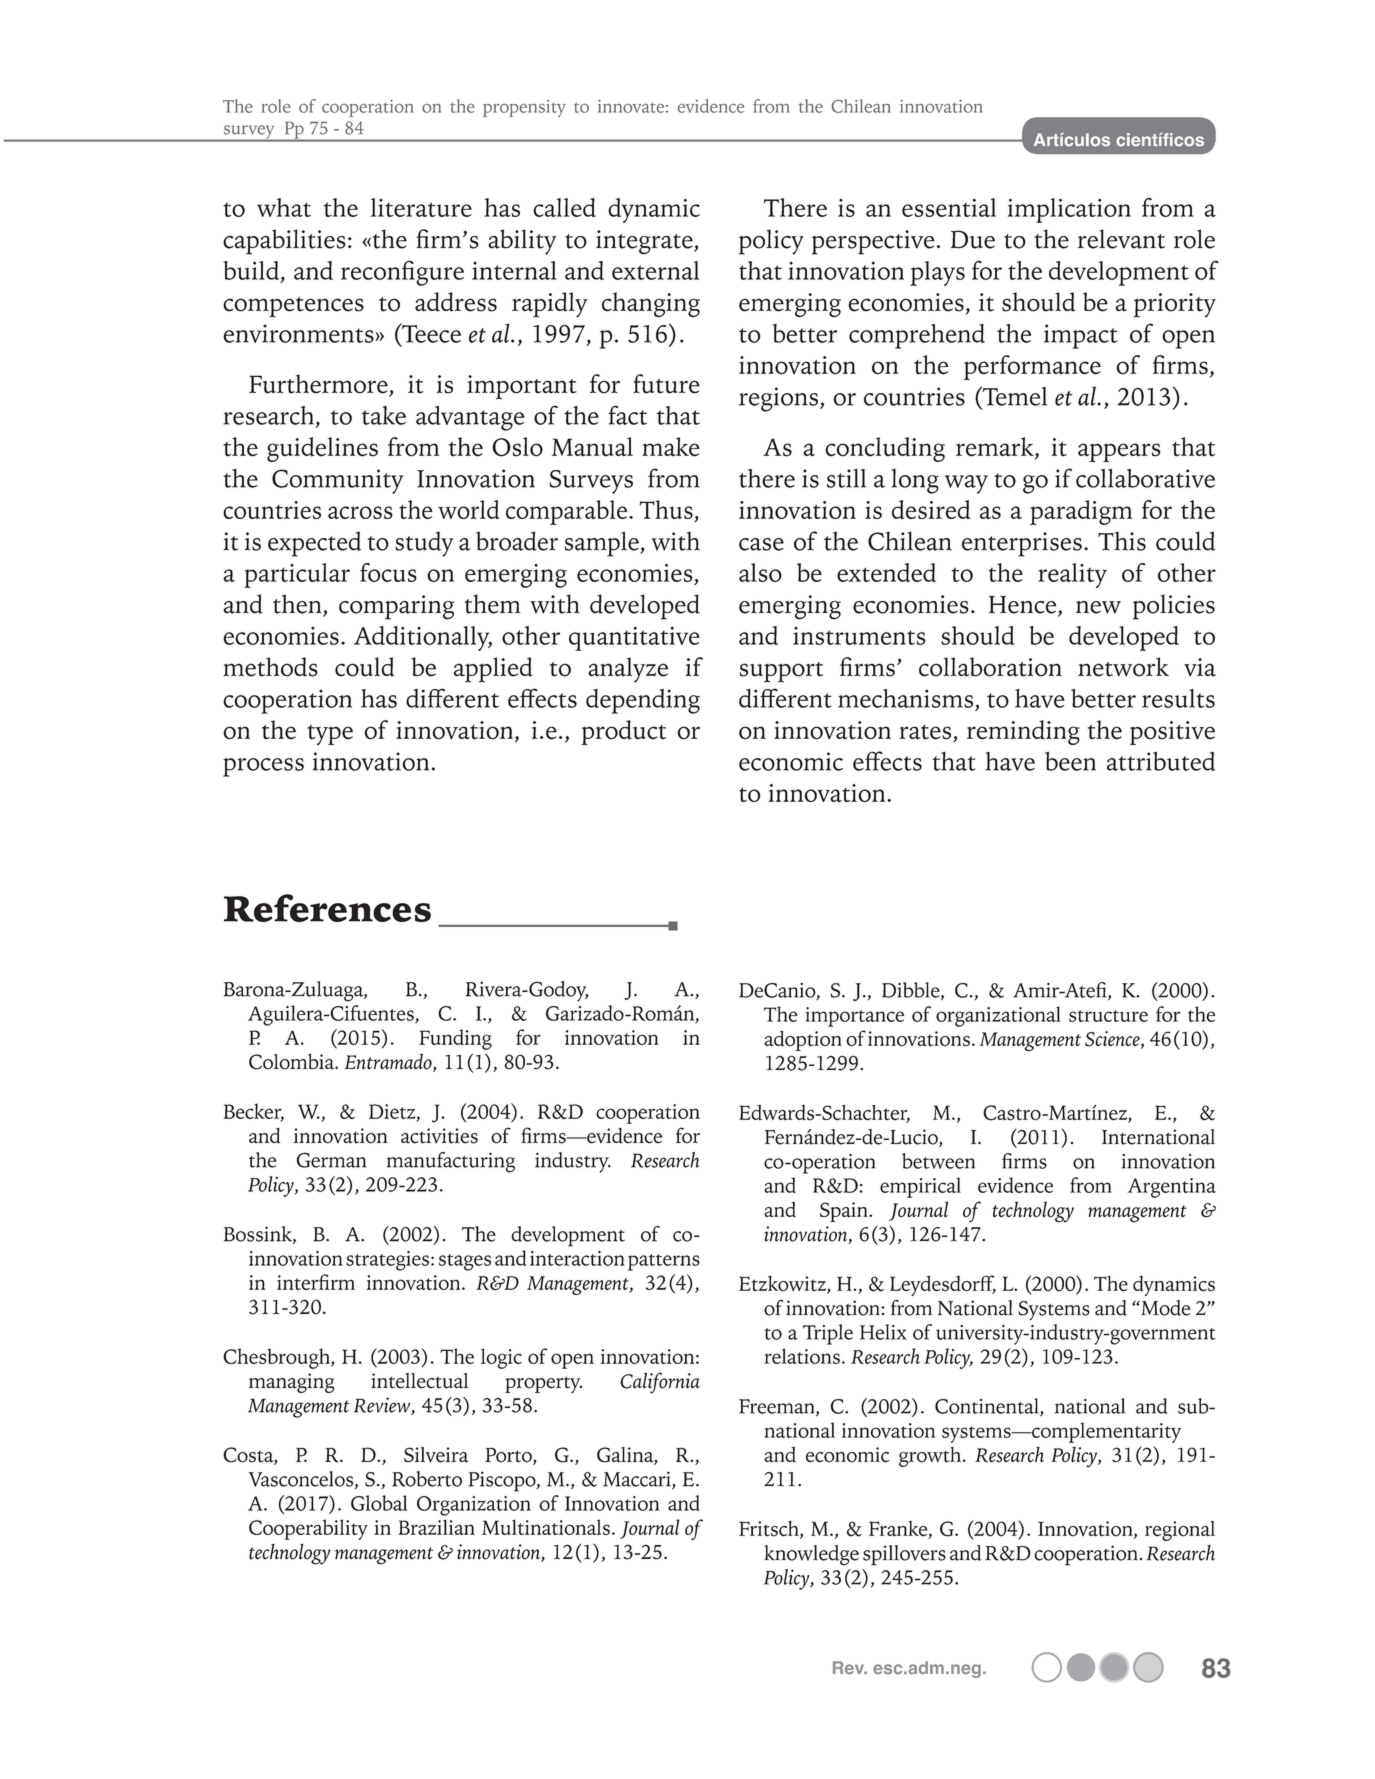  I want to click on relevant, so click(1121, 239).
